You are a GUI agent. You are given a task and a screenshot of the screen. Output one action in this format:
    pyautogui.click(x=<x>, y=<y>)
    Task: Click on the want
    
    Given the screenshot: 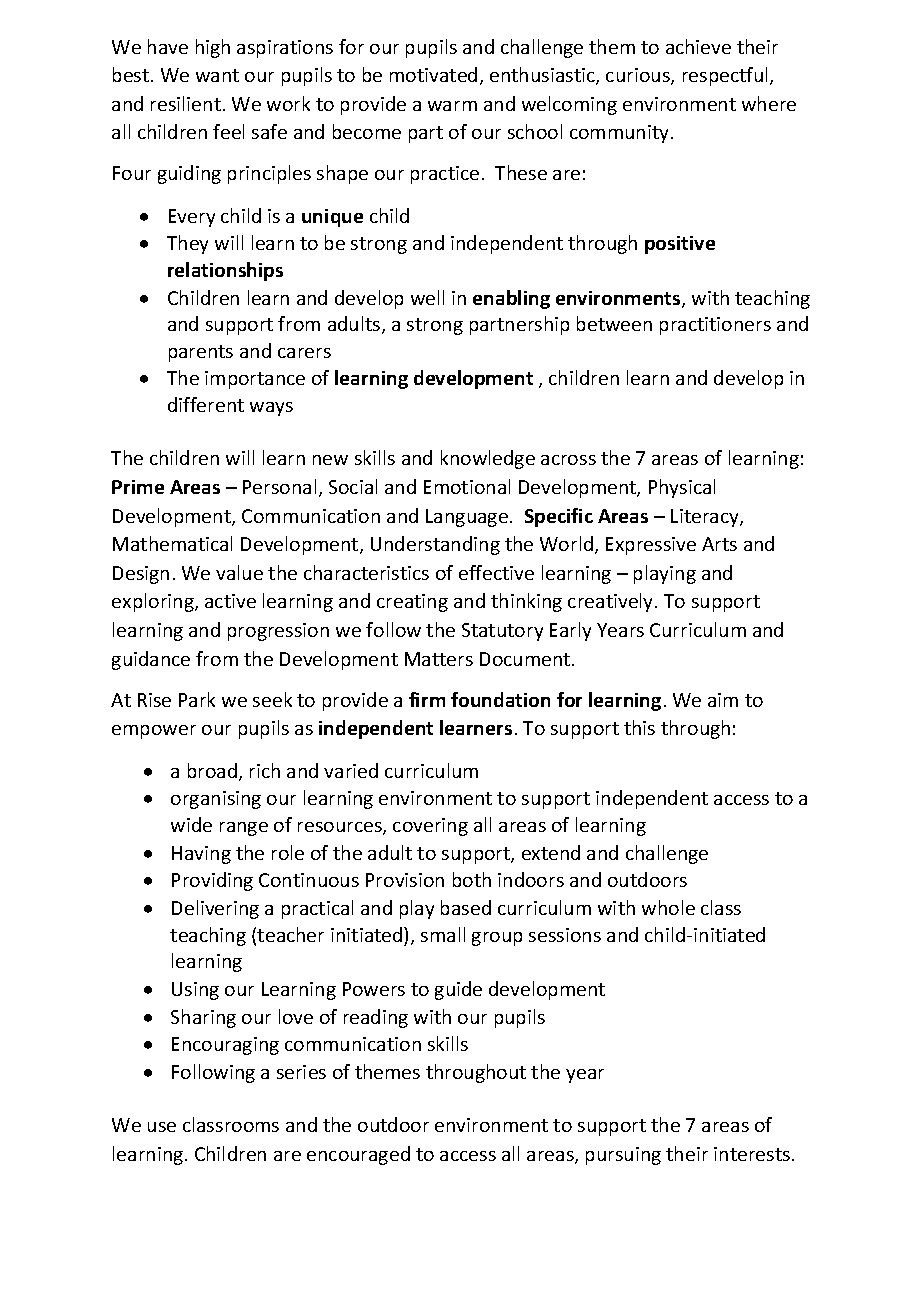 What is the action you would take?
    pyautogui.click(x=217, y=75)
